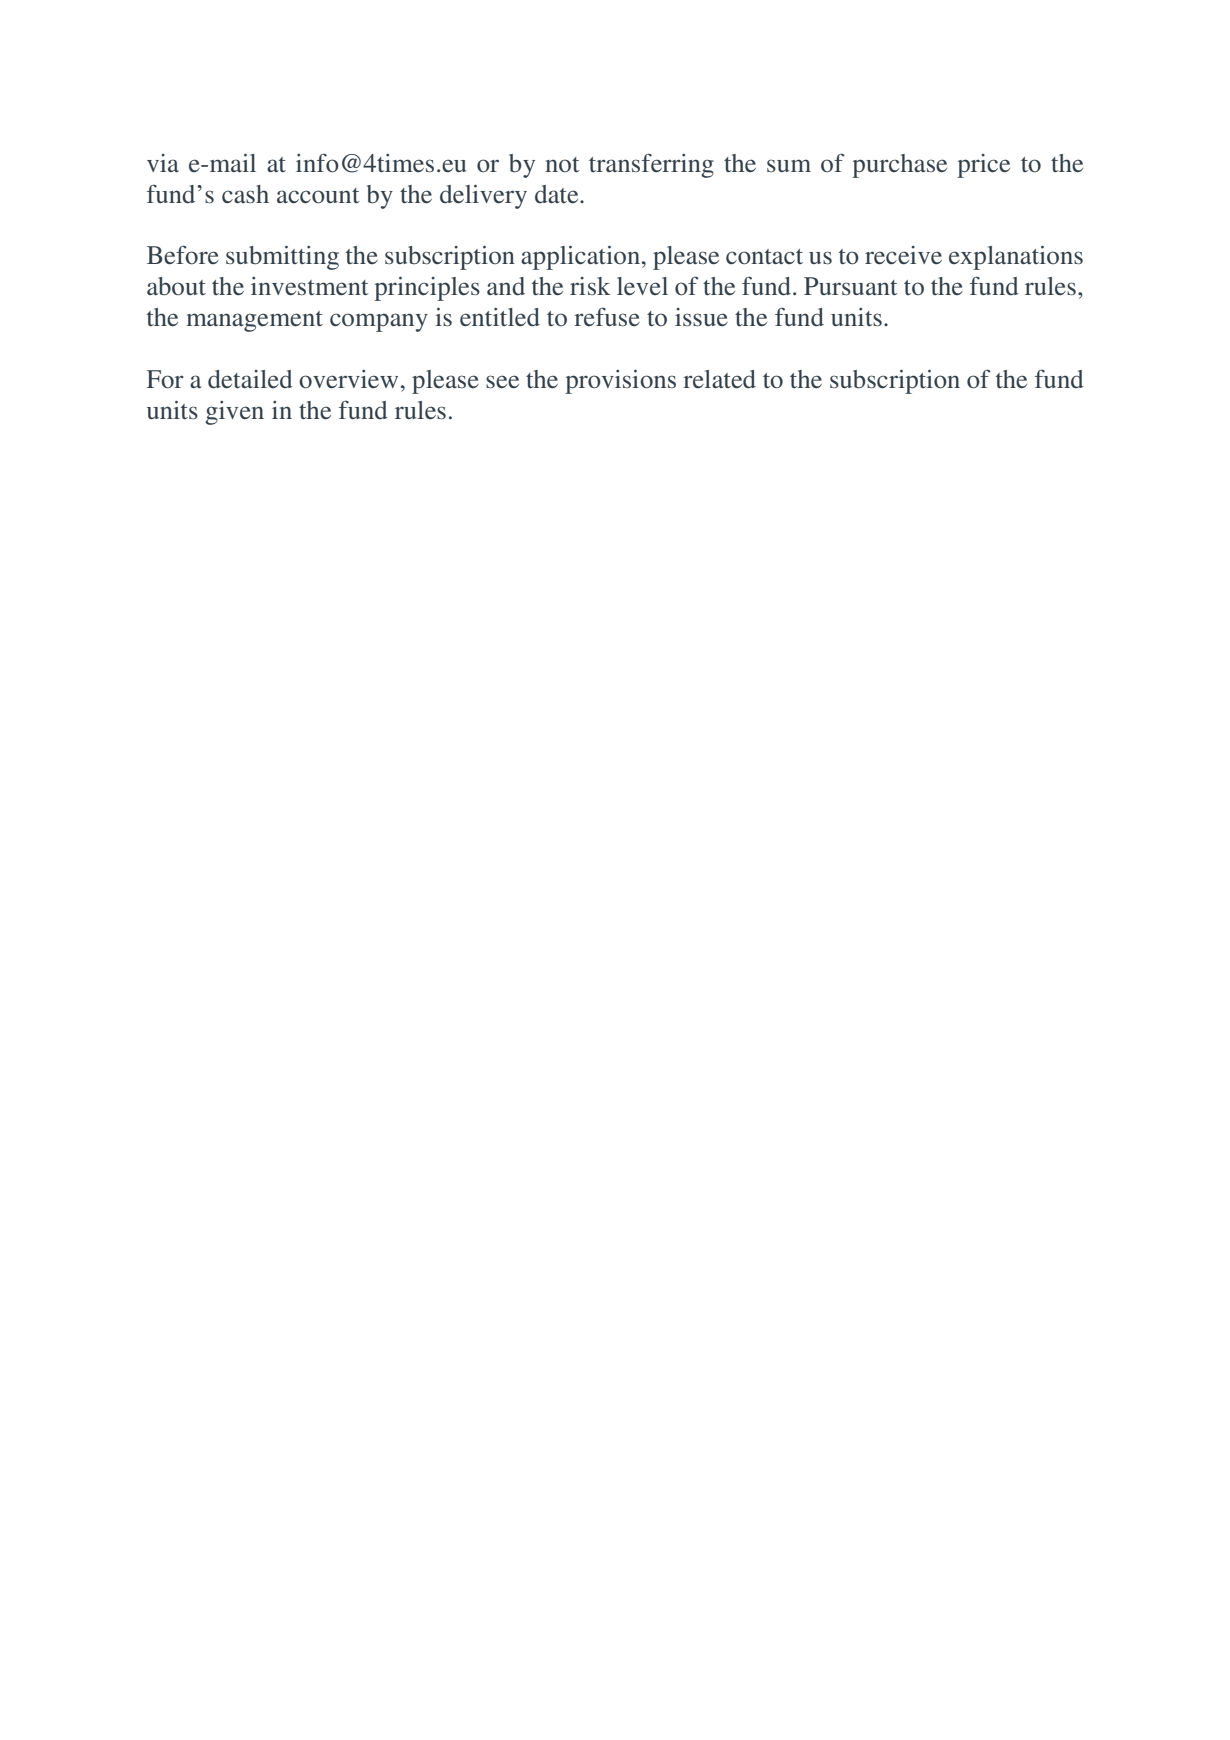 The height and width of the screenshot is (1740, 1230). Describe the element at coordinates (899, 166) in the screenshot. I see `purchase` at that location.
